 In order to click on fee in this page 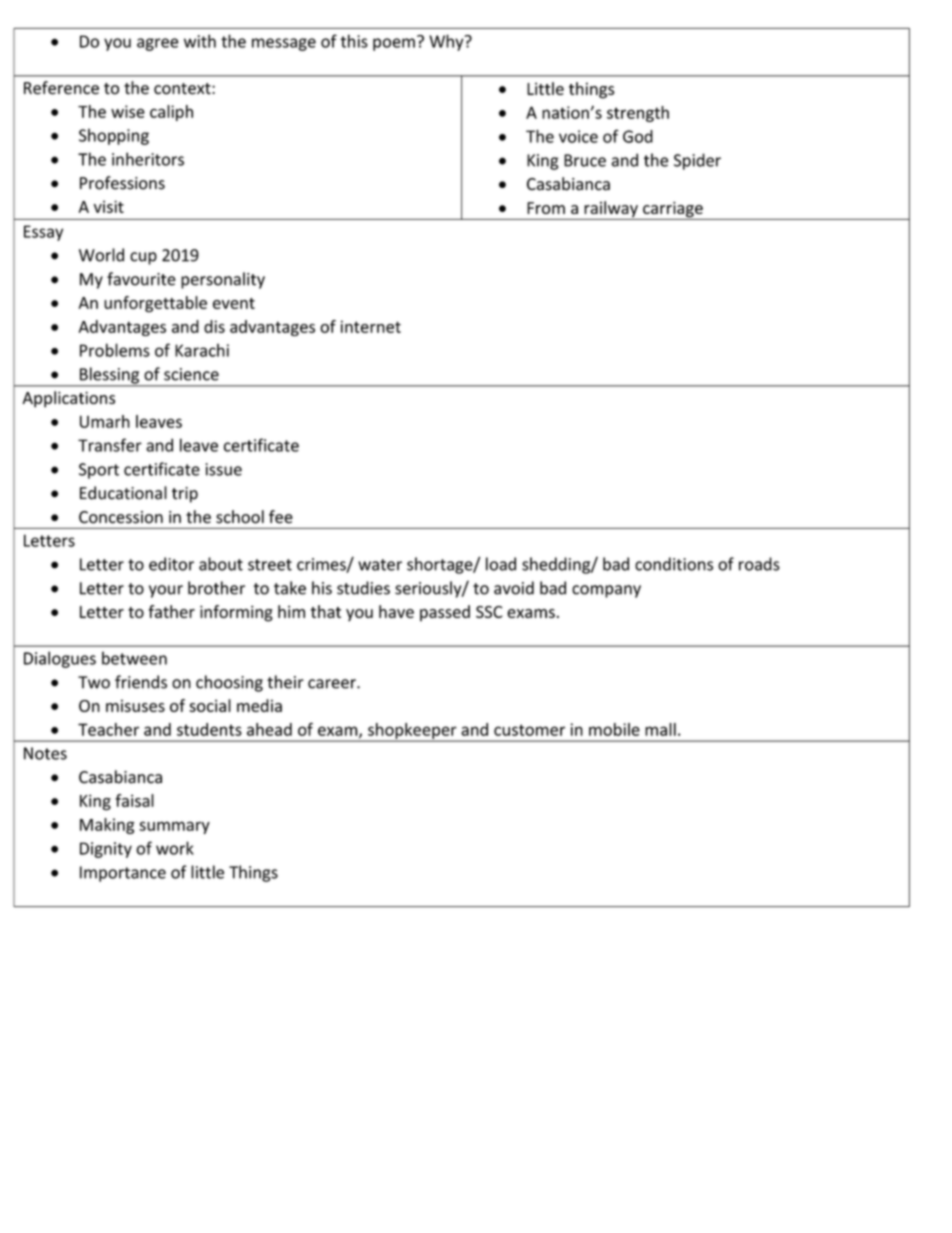, I will do `click(281, 517)`.
